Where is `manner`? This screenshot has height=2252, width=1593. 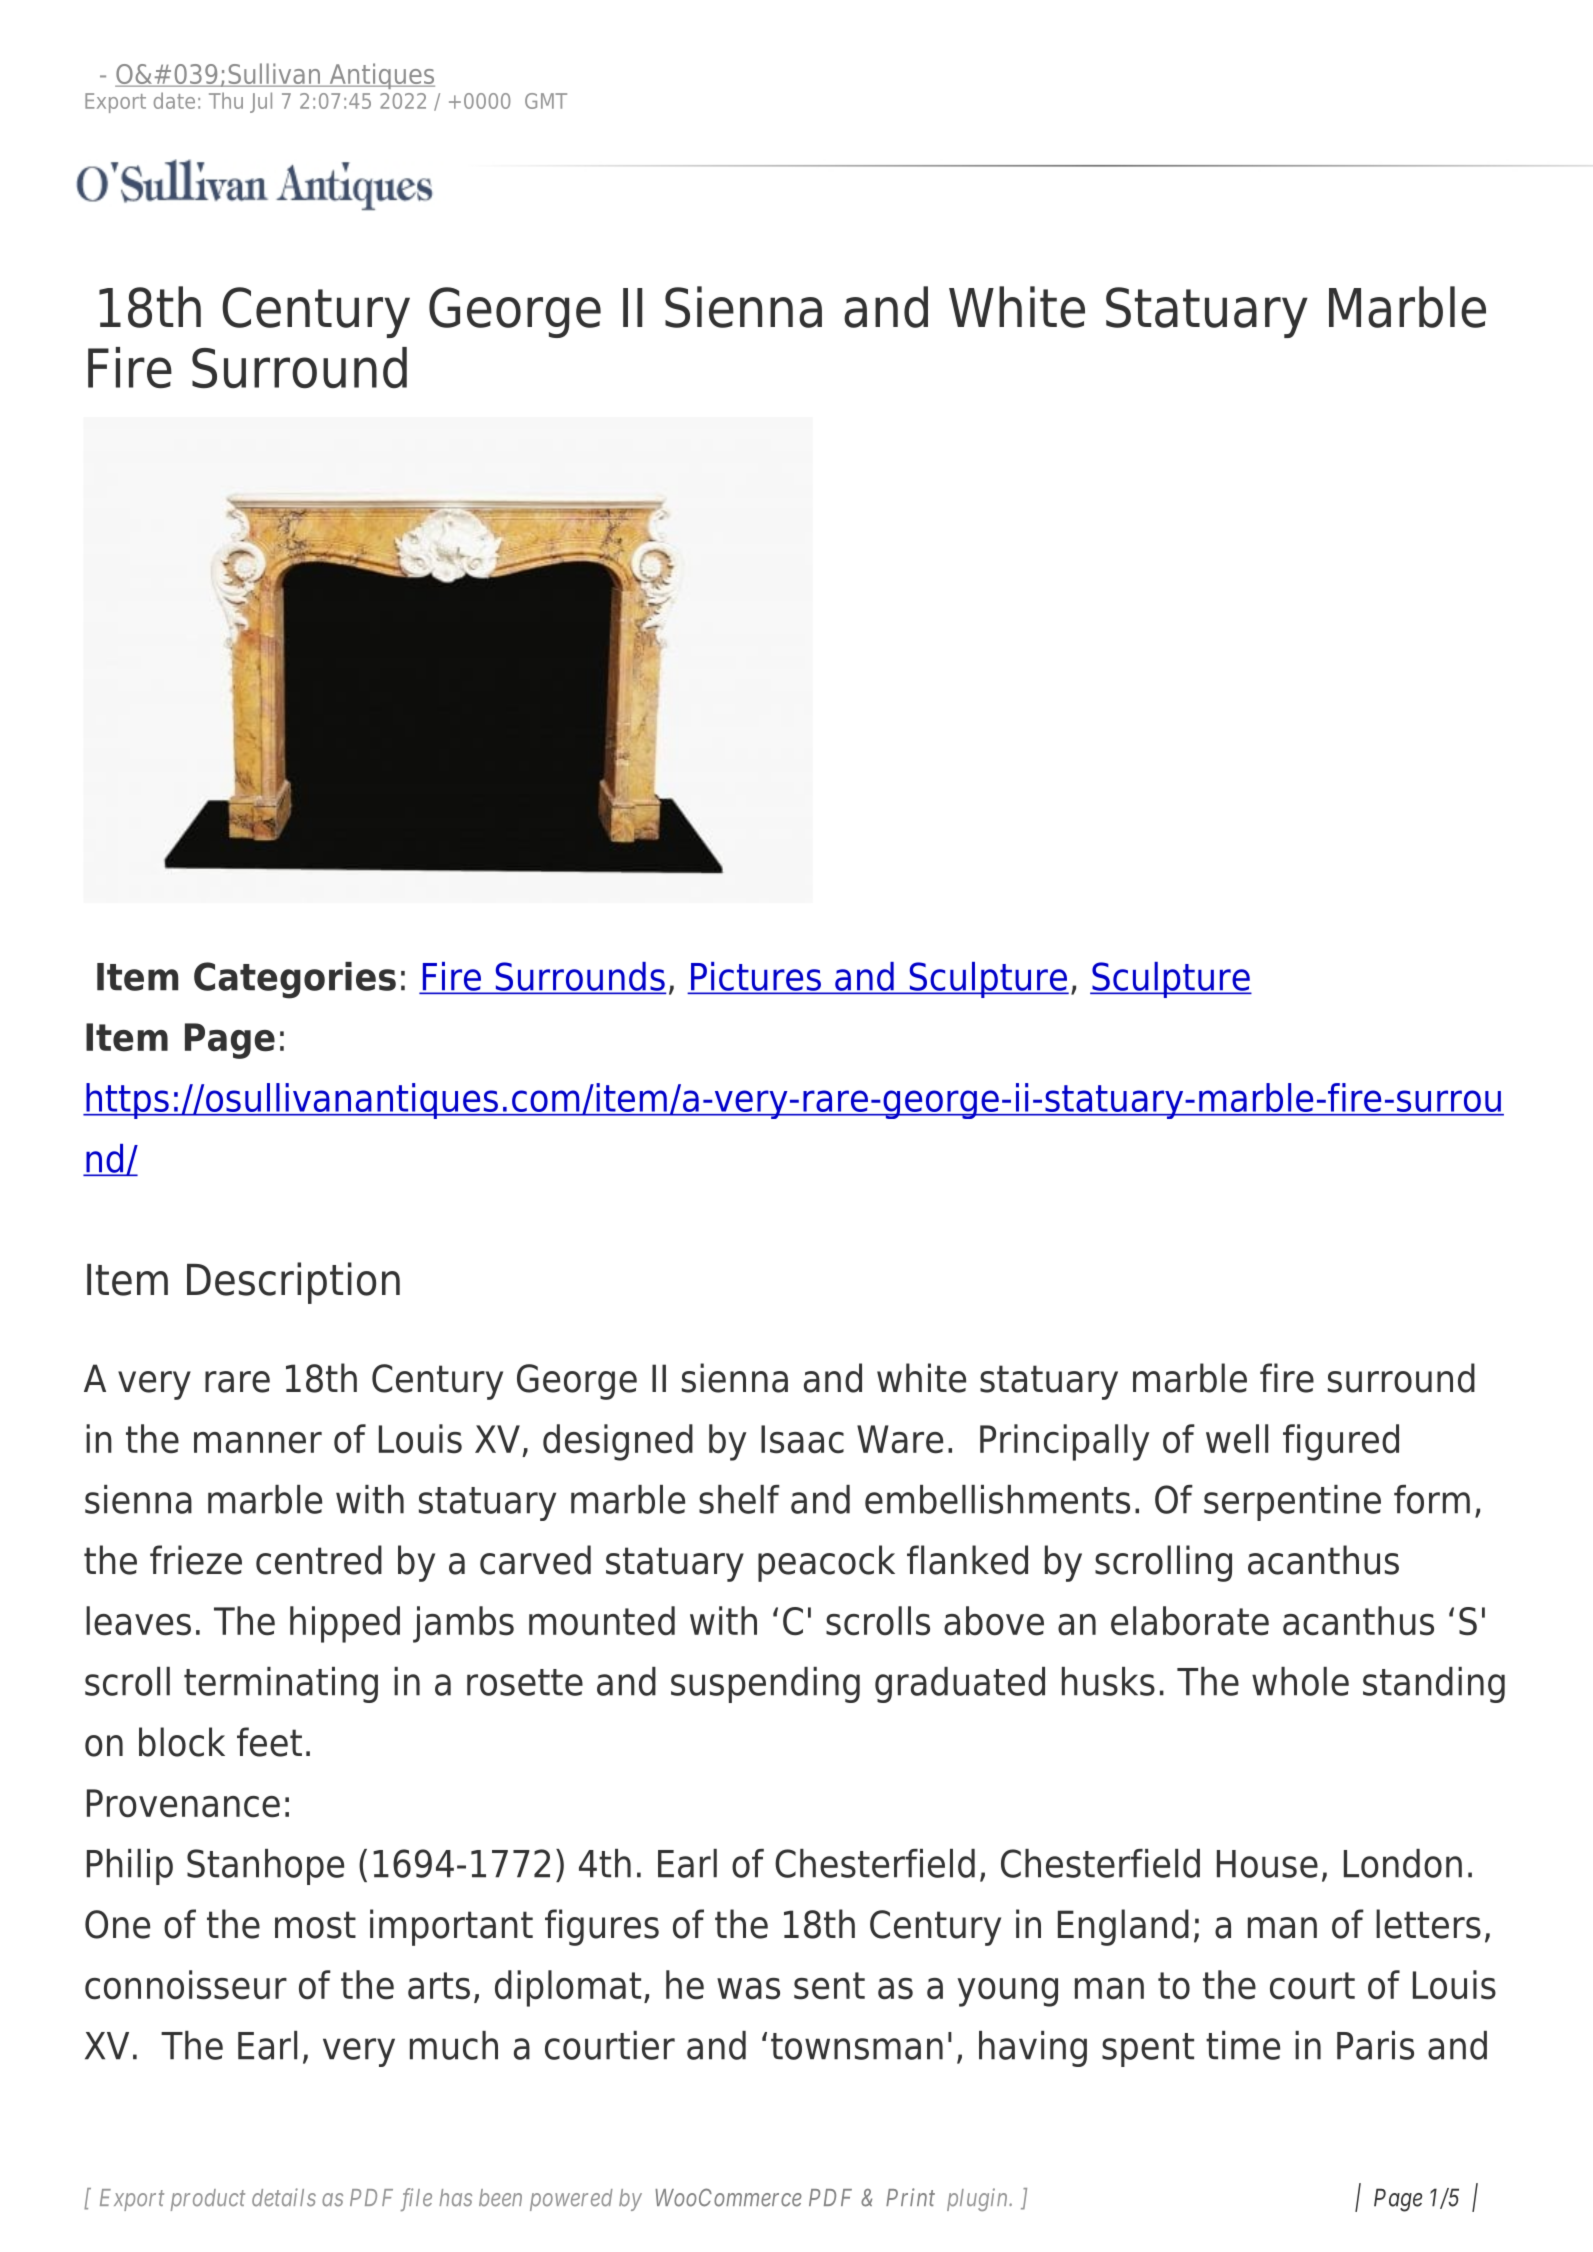
manner is located at coordinates (258, 1443).
